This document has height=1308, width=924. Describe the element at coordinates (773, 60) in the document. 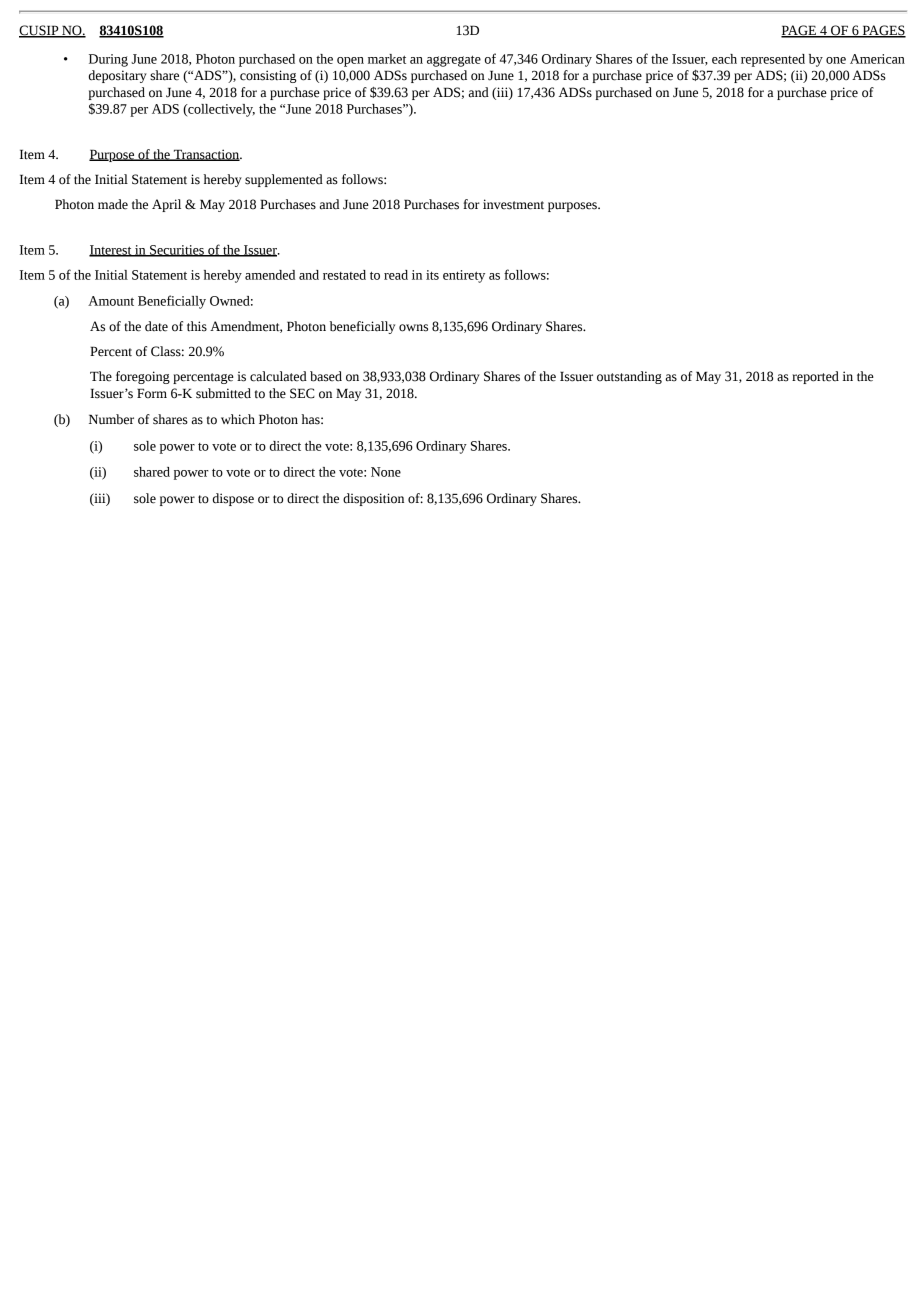

I see `represented` at that location.
